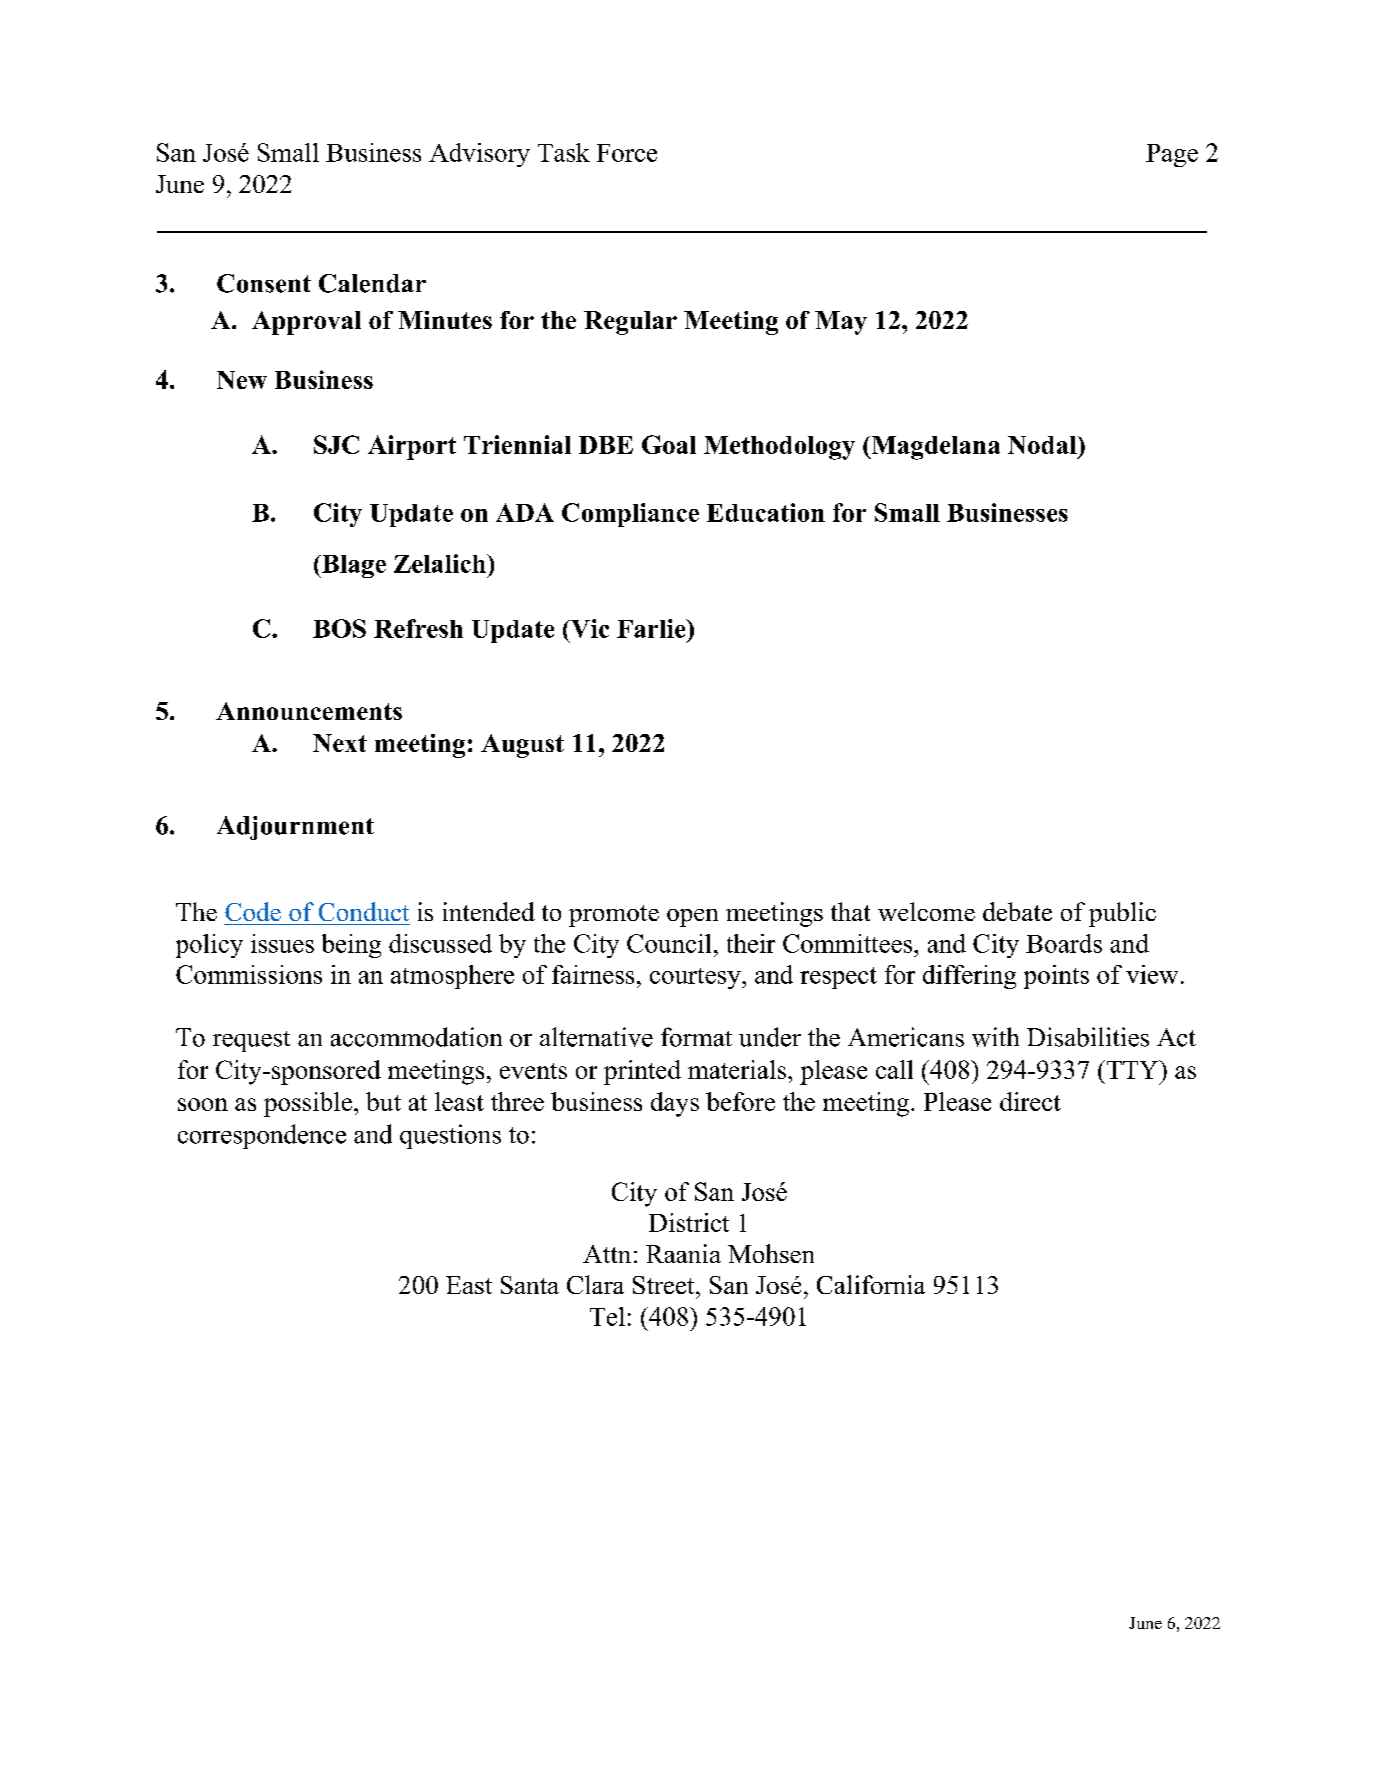 The image size is (1382, 1789). Describe the element at coordinates (479, 155) in the screenshot. I see `Advisory` at that location.
